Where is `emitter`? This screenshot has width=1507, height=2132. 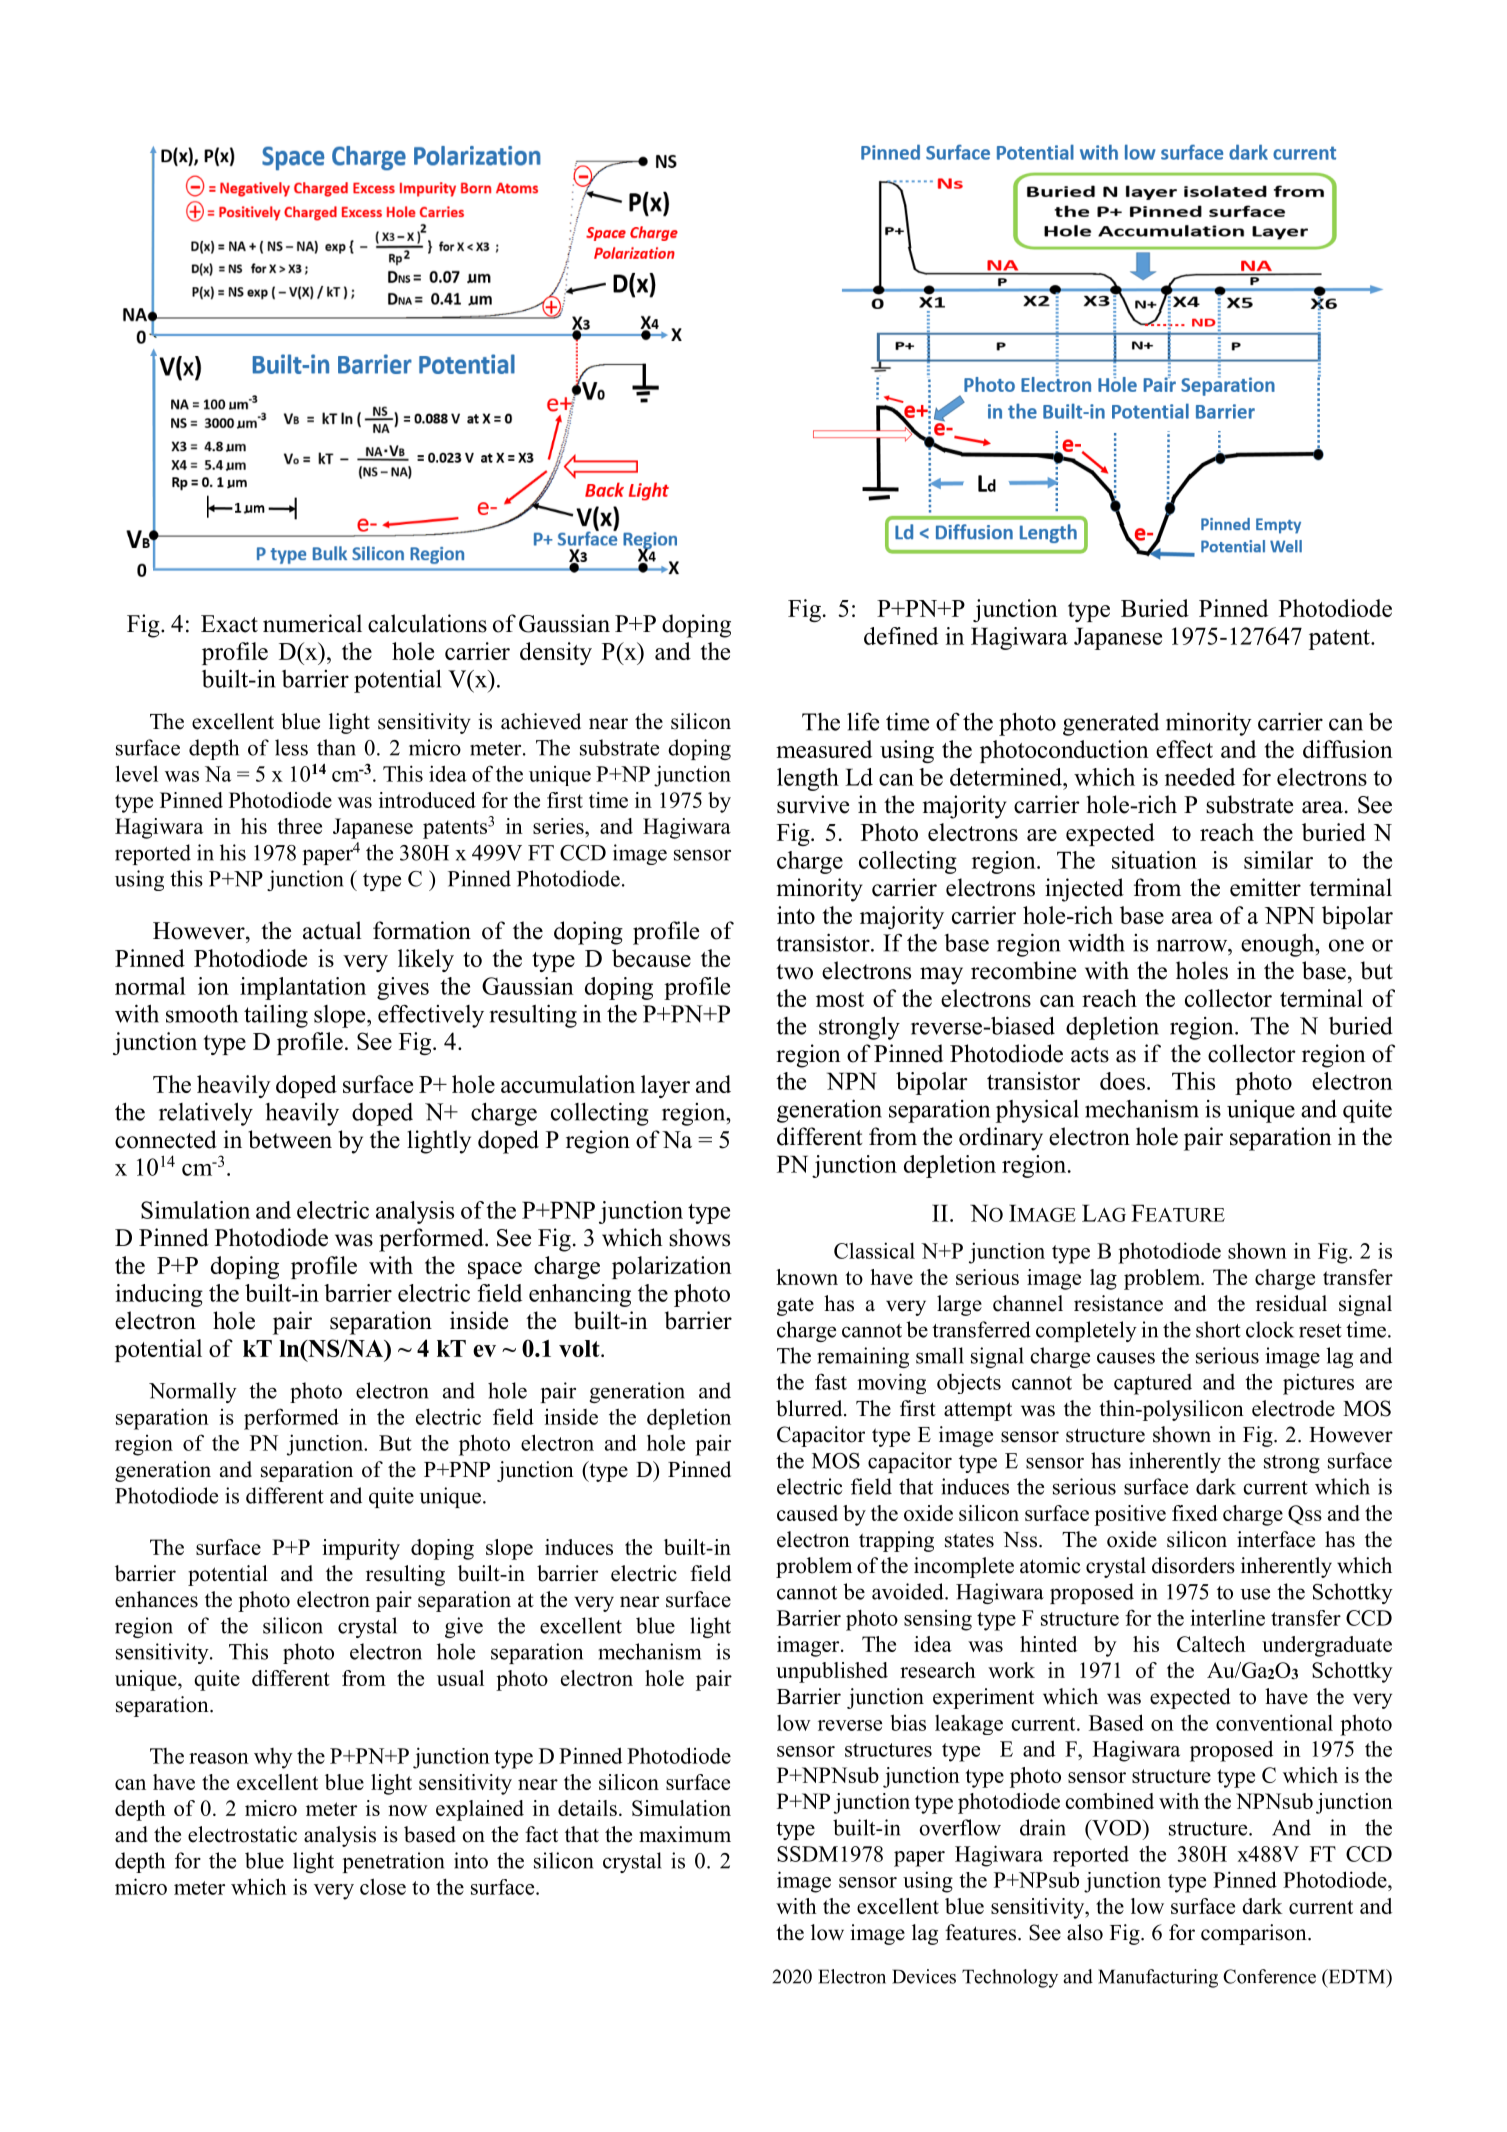
emitter is located at coordinates (1265, 887).
